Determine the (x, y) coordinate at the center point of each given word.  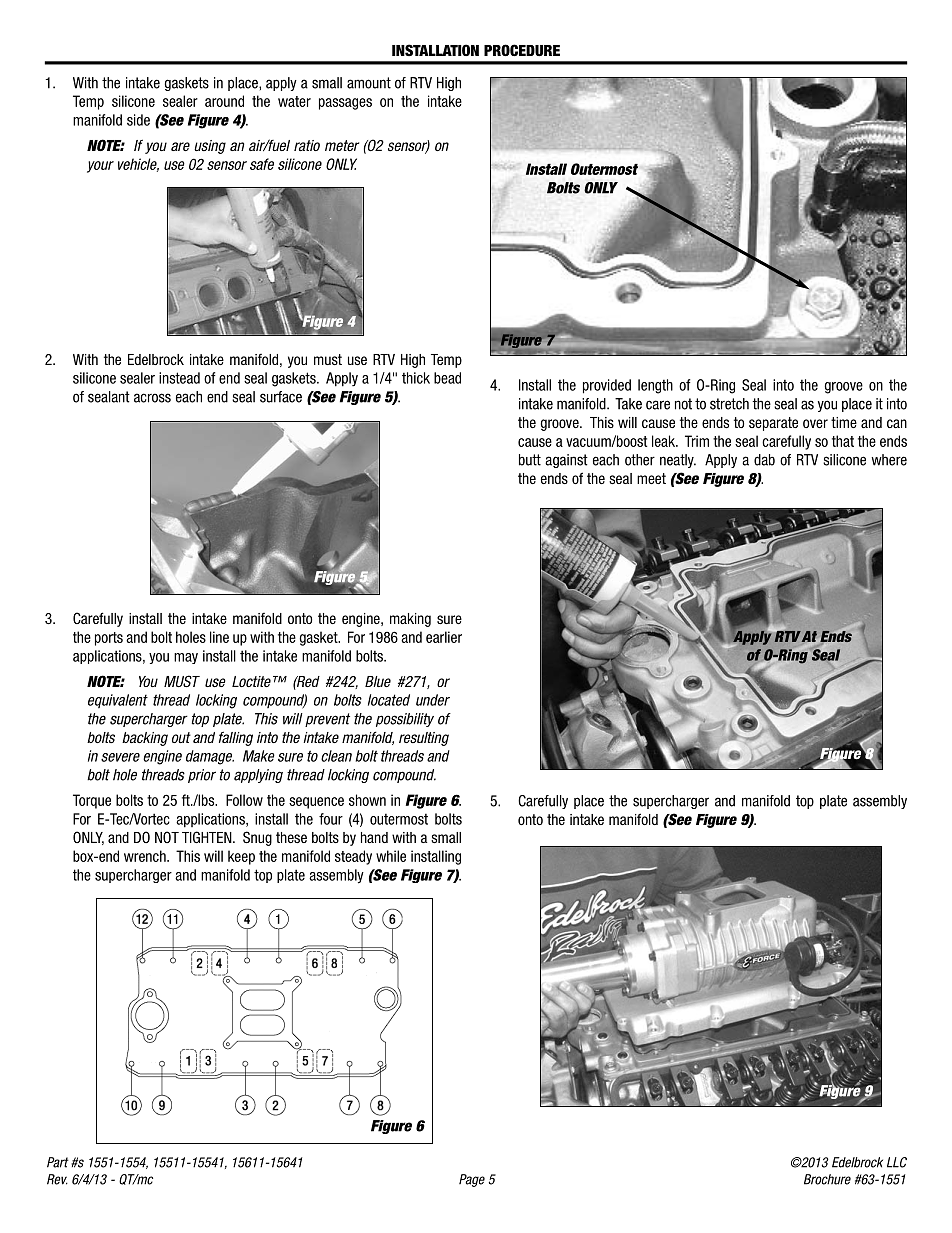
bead (447, 378)
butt (530, 460)
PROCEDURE (522, 50)
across (152, 398)
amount (369, 83)
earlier (444, 637)
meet (651, 478)
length (655, 386)
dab (764, 460)
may (186, 658)
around (224, 101)
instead (179, 378)
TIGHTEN (208, 837)
